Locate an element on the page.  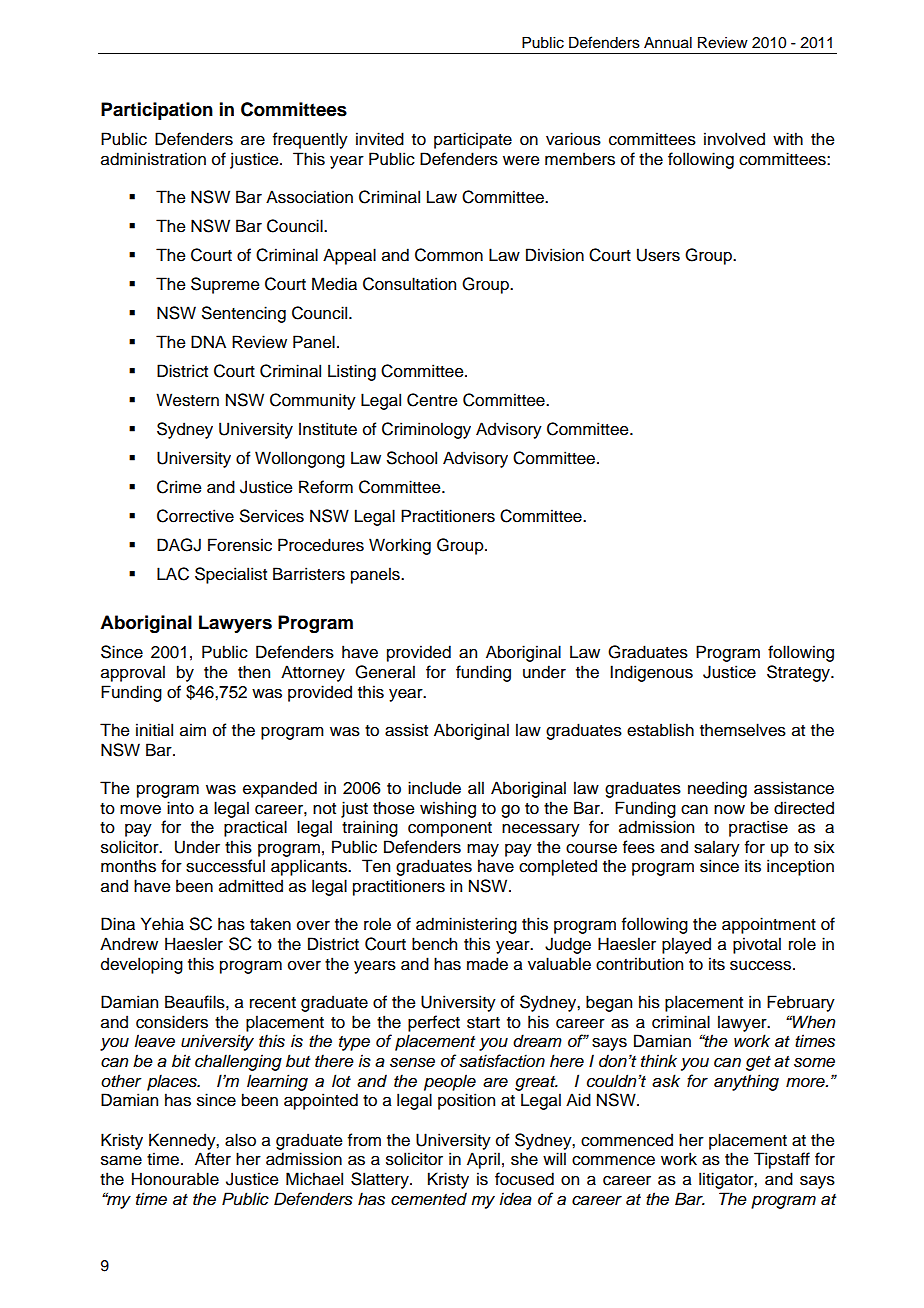
involved is located at coordinates (734, 139).
